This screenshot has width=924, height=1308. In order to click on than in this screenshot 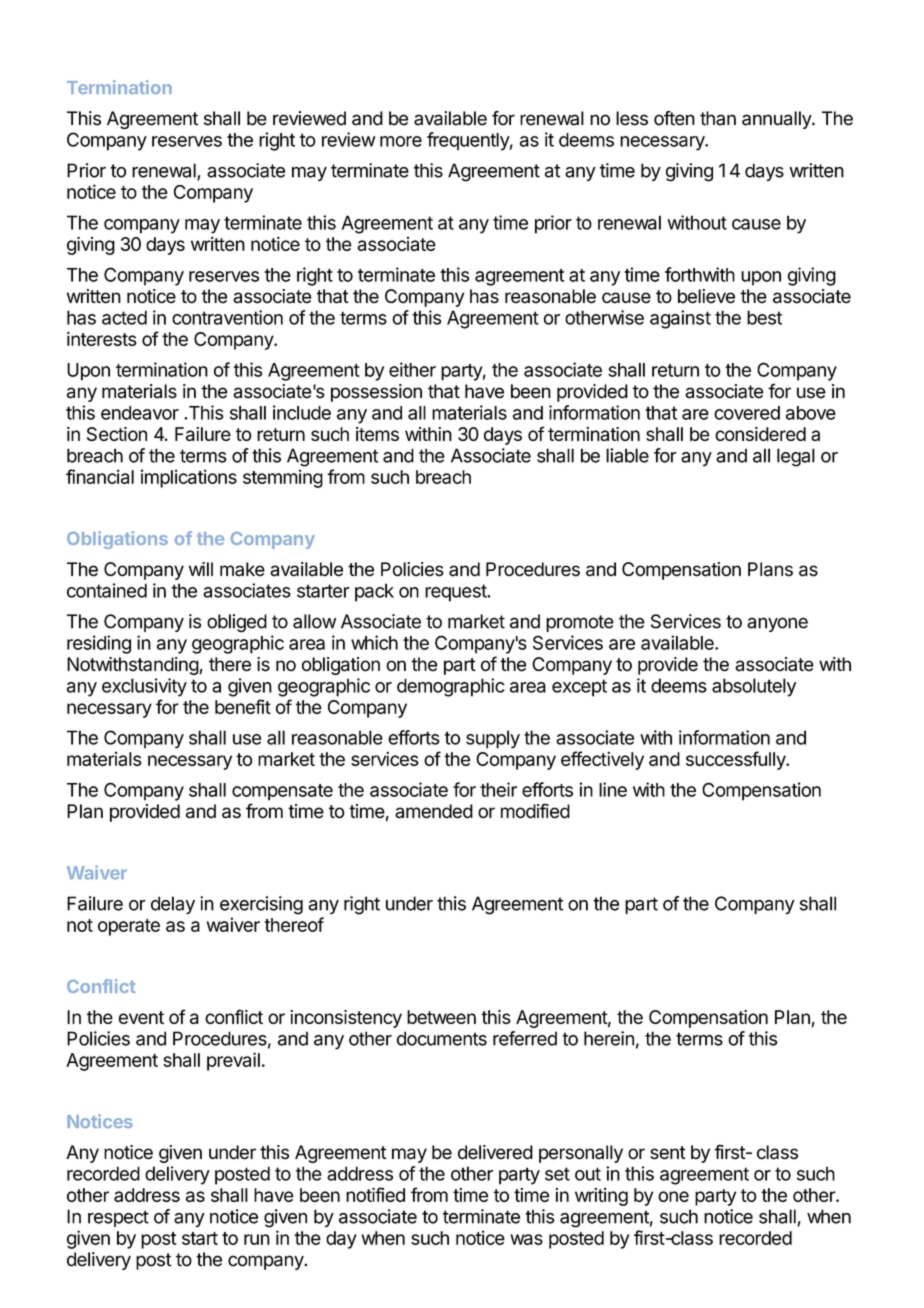, I will do `click(718, 118)`.
